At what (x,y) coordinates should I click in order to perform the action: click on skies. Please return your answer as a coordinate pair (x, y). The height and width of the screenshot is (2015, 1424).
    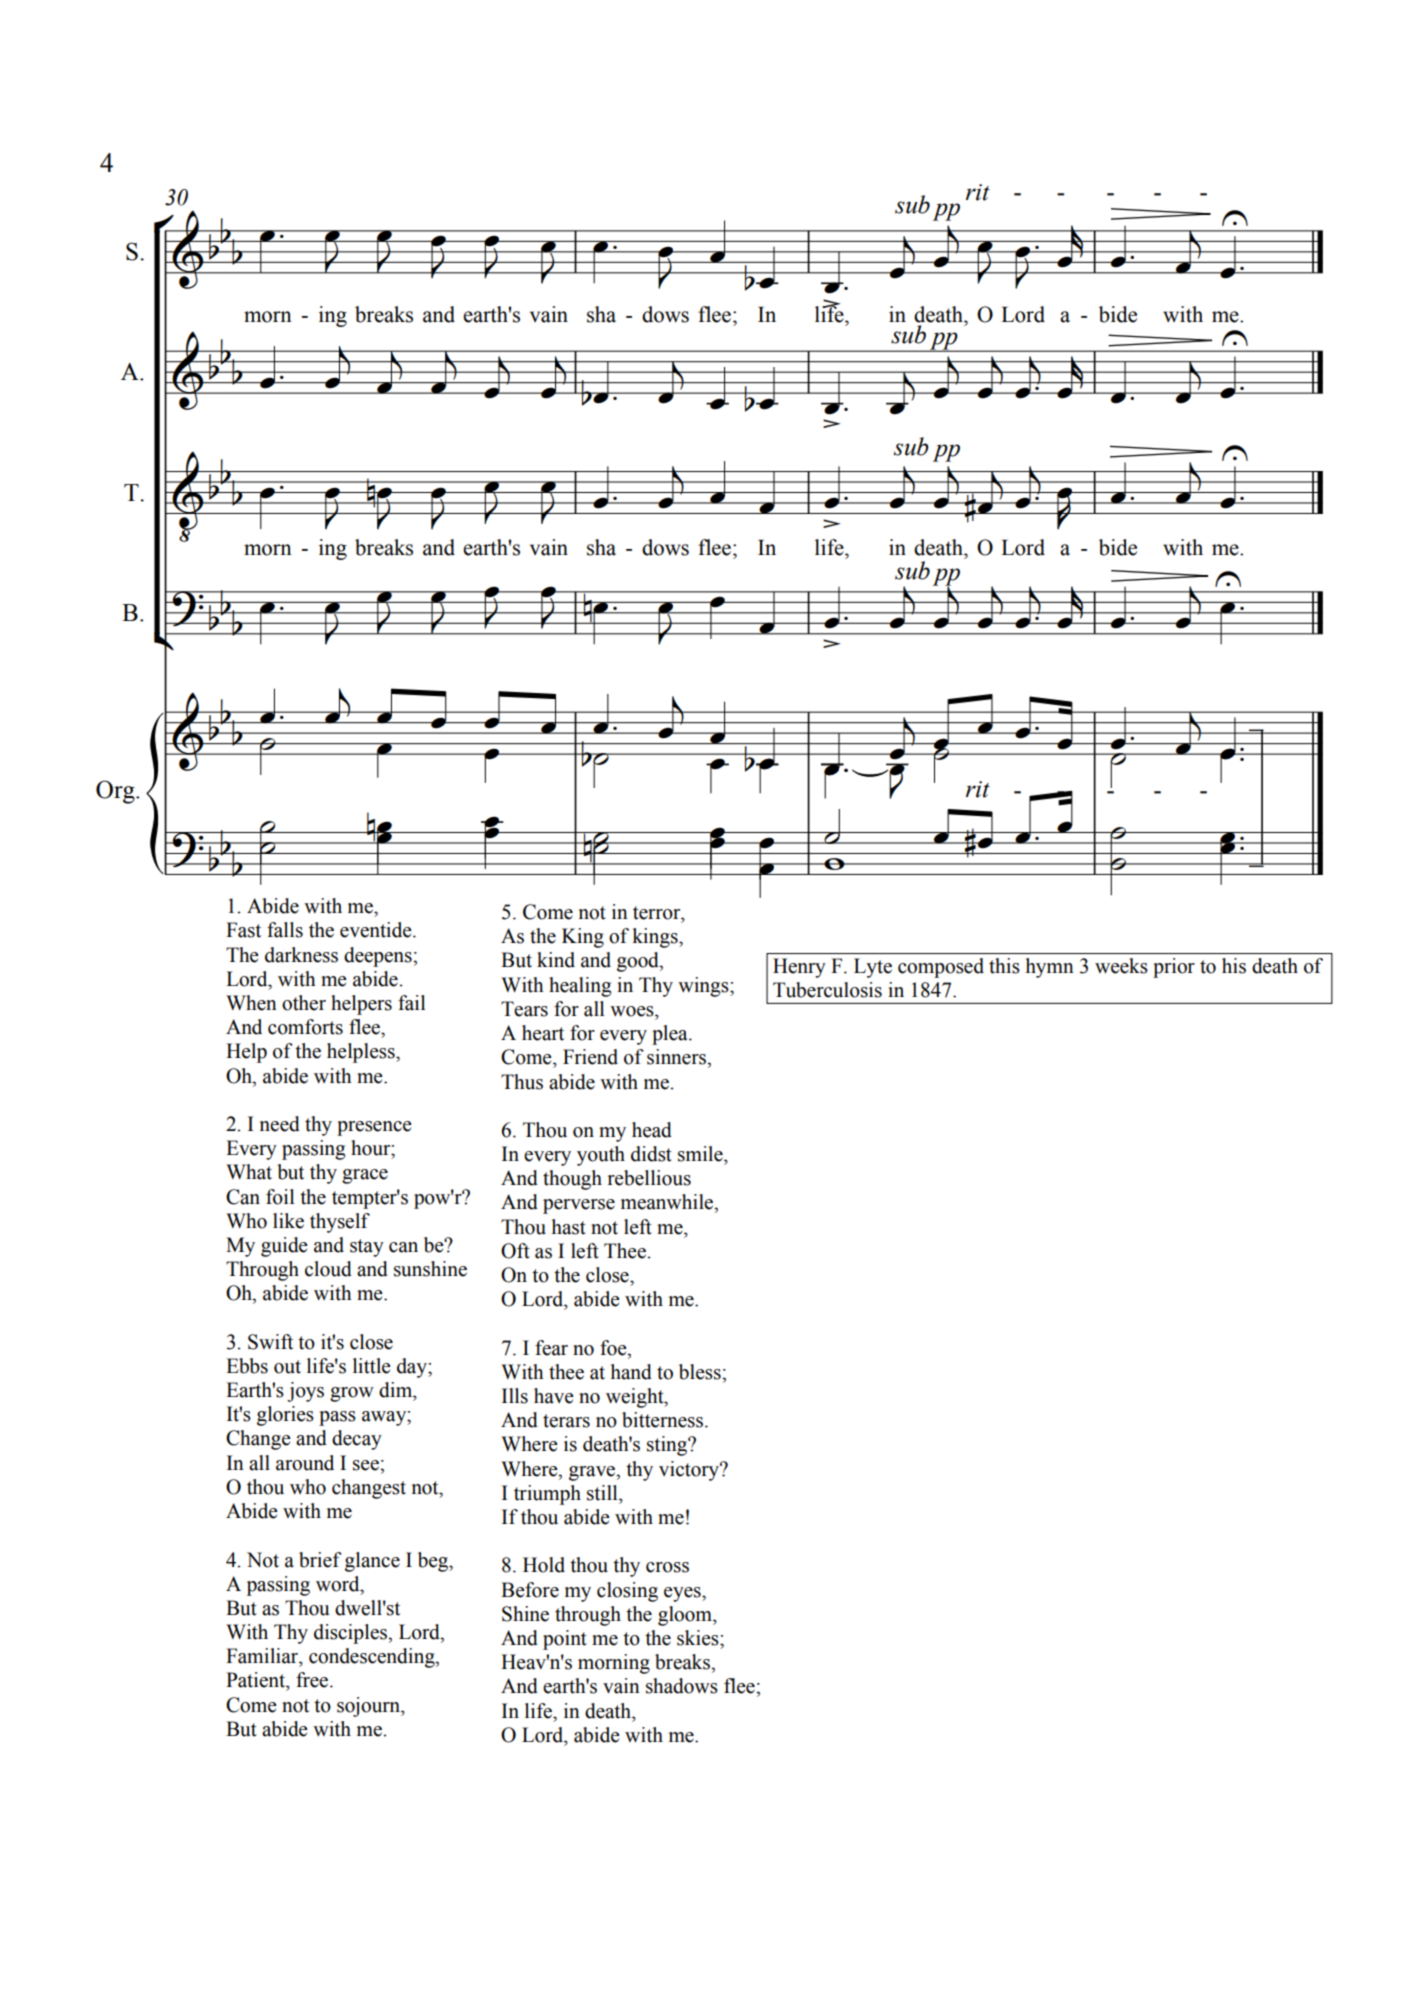
    Looking at the image, I should click on (699, 1638).
